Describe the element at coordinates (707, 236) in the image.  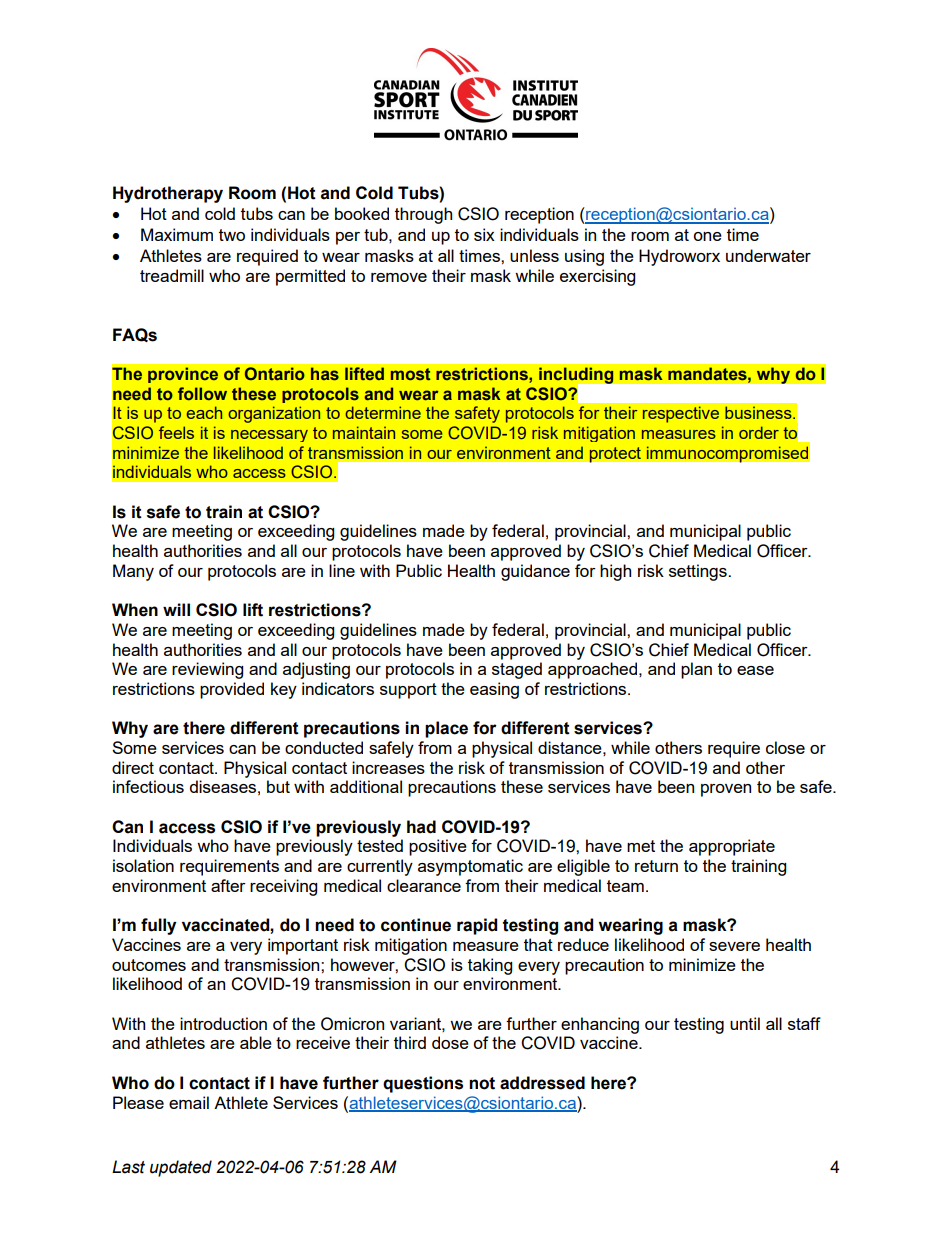
I see `one` at that location.
